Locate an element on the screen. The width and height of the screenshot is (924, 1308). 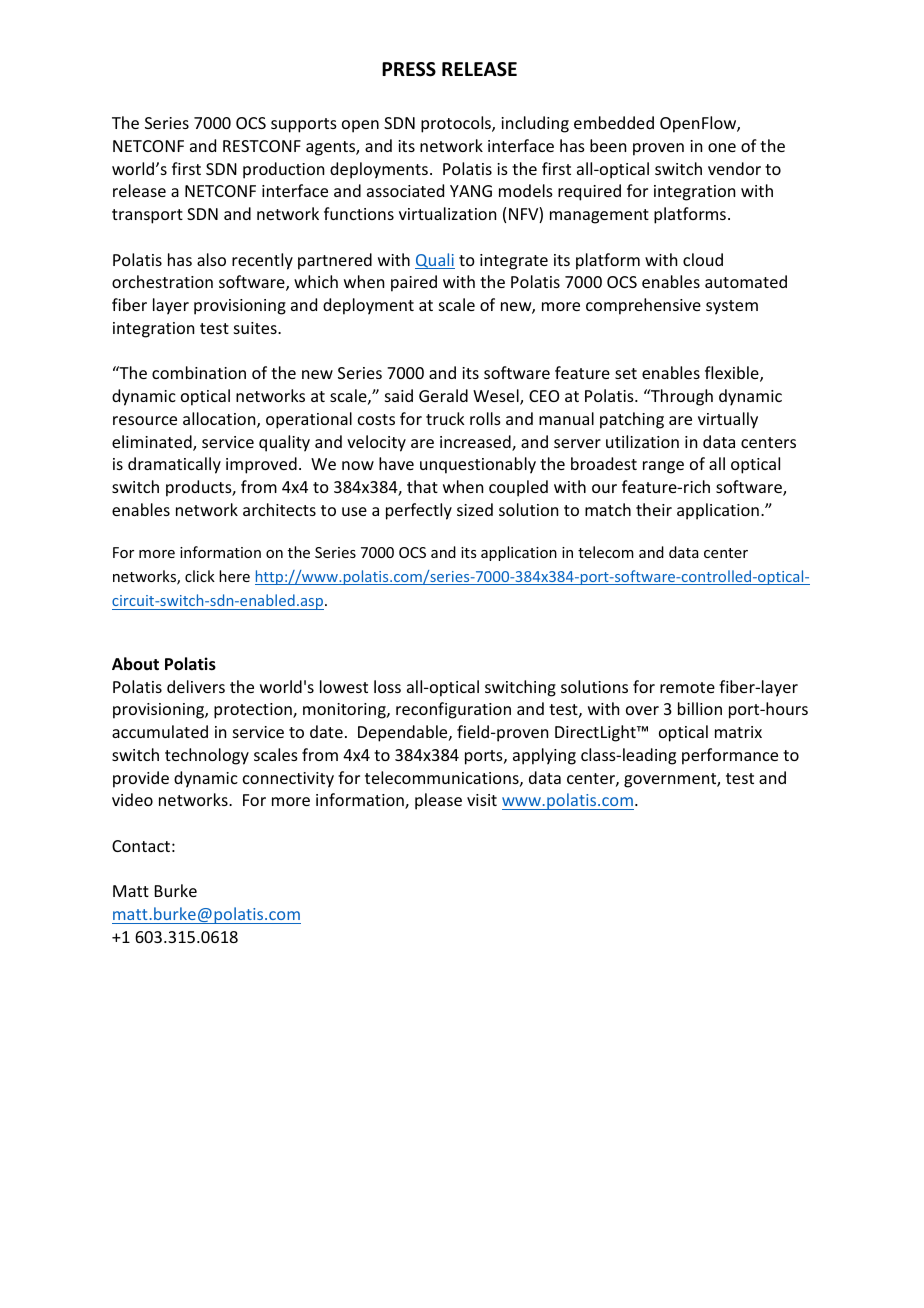
technology is located at coordinates (207, 756).
